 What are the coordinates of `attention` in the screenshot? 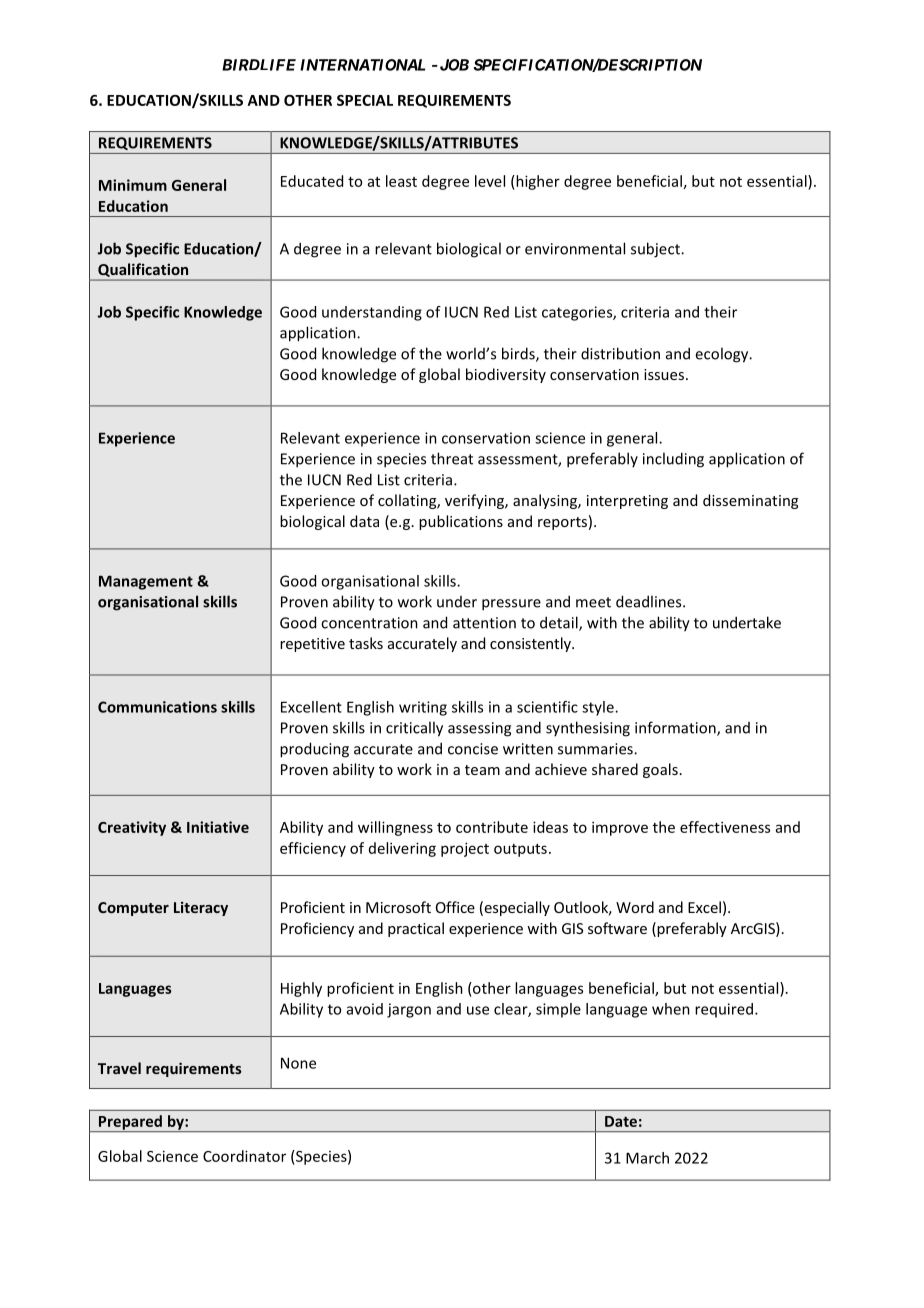 It's located at (484, 623).
